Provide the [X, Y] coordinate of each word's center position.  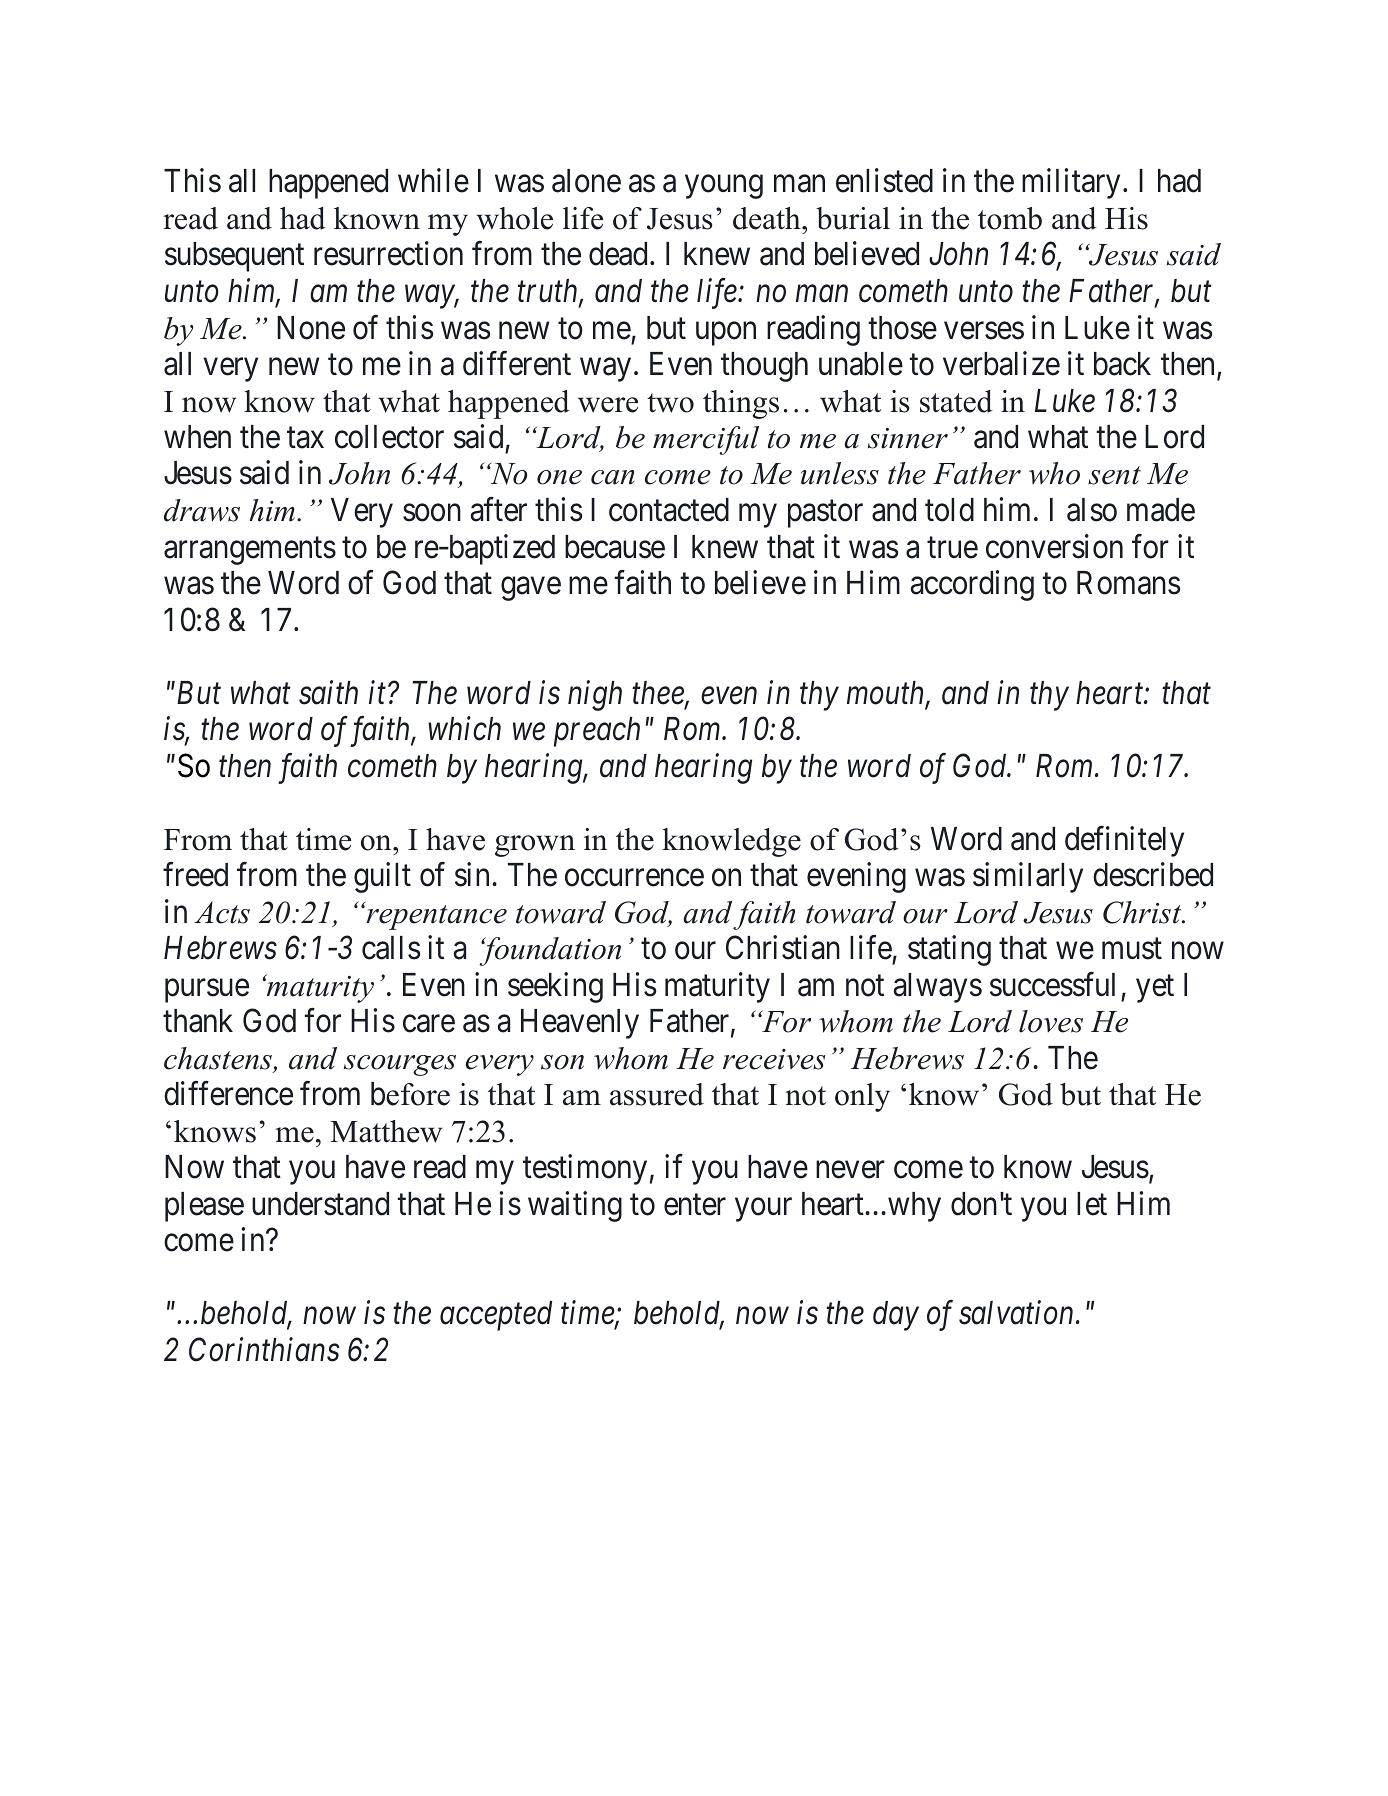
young [724, 187]
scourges [400, 1065]
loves [1051, 1021]
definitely [1124, 841]
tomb [1010, 218]
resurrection [388, 254]
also [1092, 510]
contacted [669, 510]
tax [305, 438]
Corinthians [264, 1349]
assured [657, 1094]
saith [328, 692]
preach [597, 732]
